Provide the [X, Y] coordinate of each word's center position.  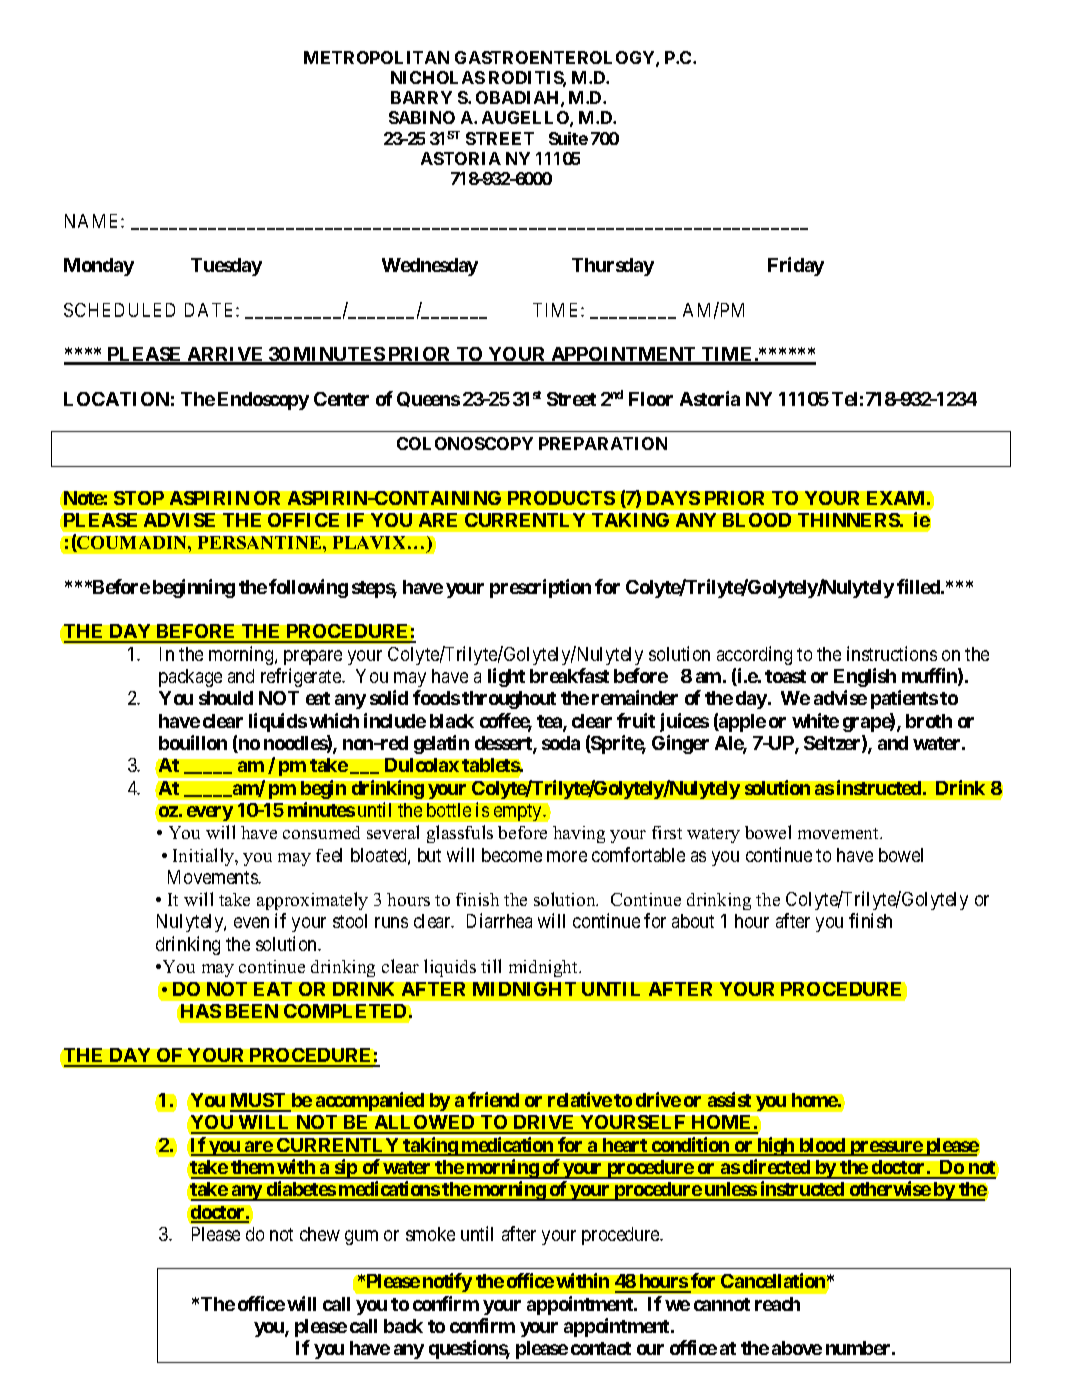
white [815, 720]
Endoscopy [263, 401]
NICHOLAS [438, 77]
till [491, 966]
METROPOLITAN [376, 57]
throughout [509, 700]
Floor [651, 399]
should [226, 698]
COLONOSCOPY [465, 443]
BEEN [252, 1011]
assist [729, 1099]
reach [777, 1304]
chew [320, 1234]
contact [601, 1348]
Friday [796, 266]
